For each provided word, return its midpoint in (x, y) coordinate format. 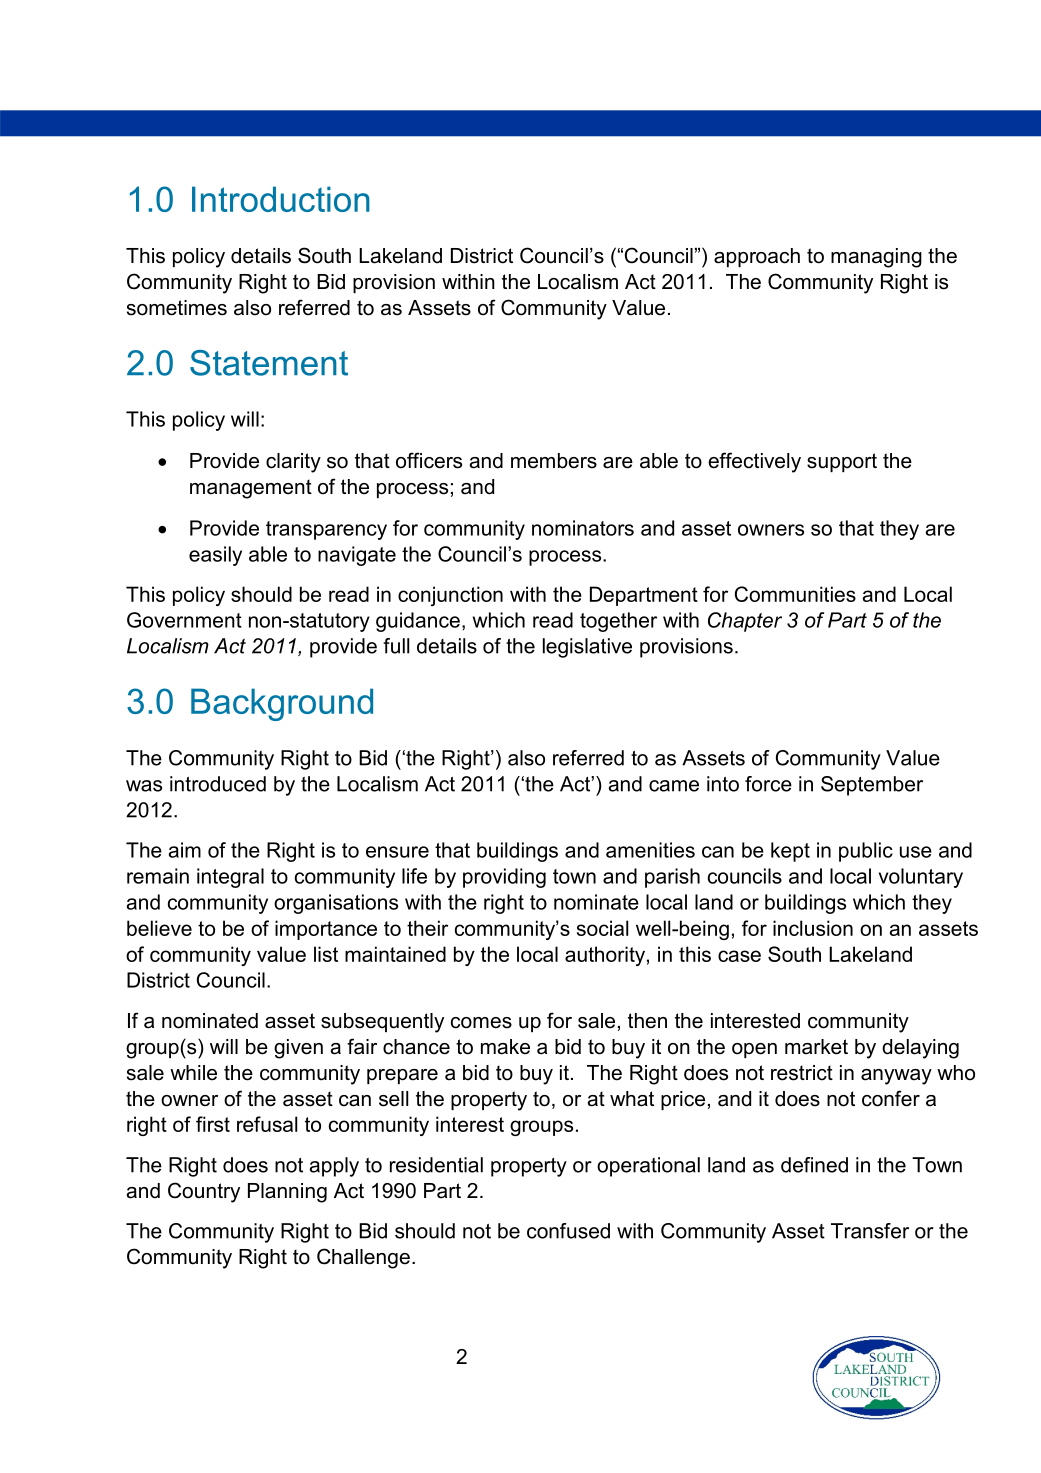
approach (757, 257)
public (866, 852)
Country (204, 1192)
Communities (795, 594)
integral (230, 878)
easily (215, 556)
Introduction (281, 199)
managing (876, 258)
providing (504, 878)
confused (568, 1231)
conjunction (450, 596)
